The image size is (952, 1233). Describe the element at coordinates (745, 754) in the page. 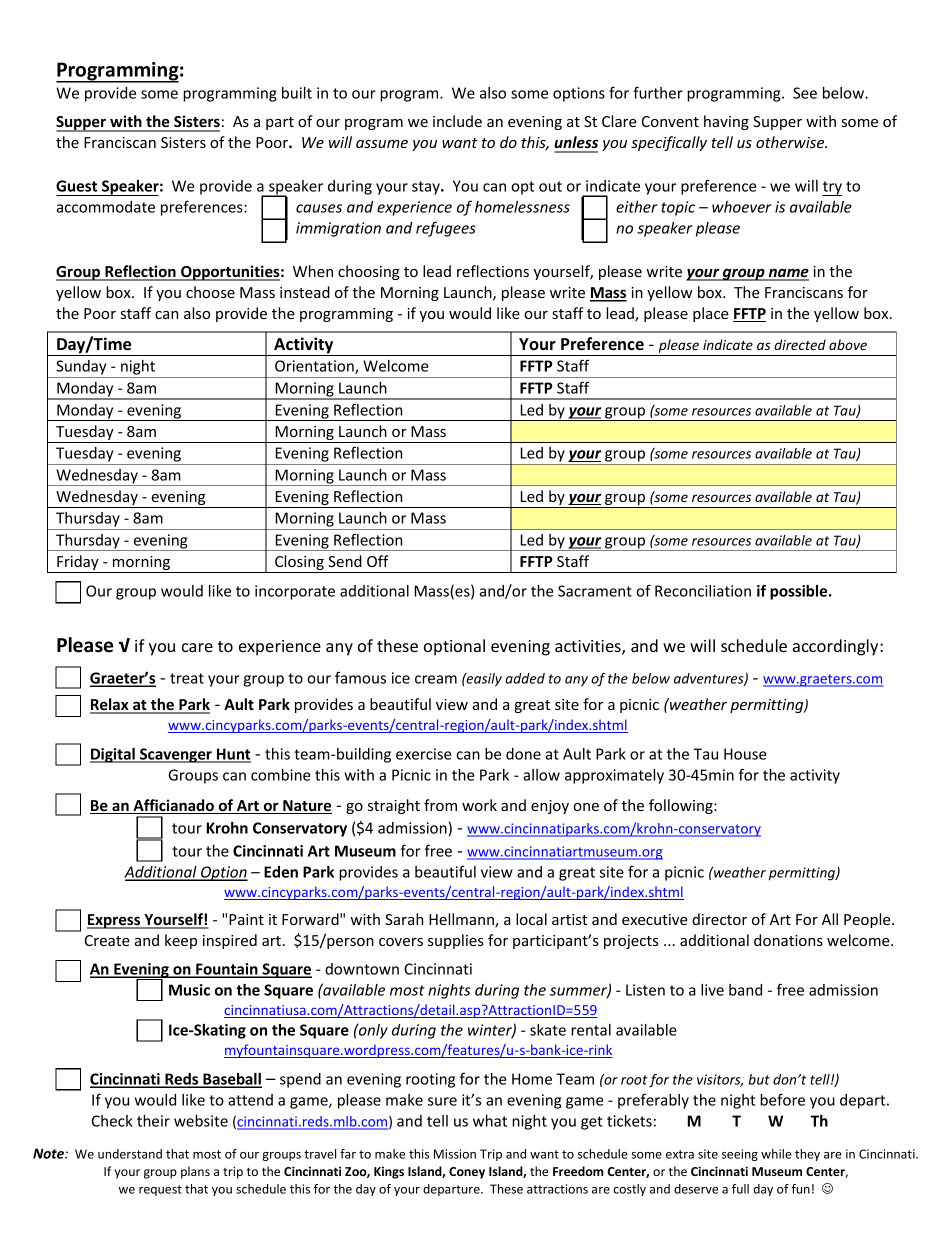

I see `House` at that location.
